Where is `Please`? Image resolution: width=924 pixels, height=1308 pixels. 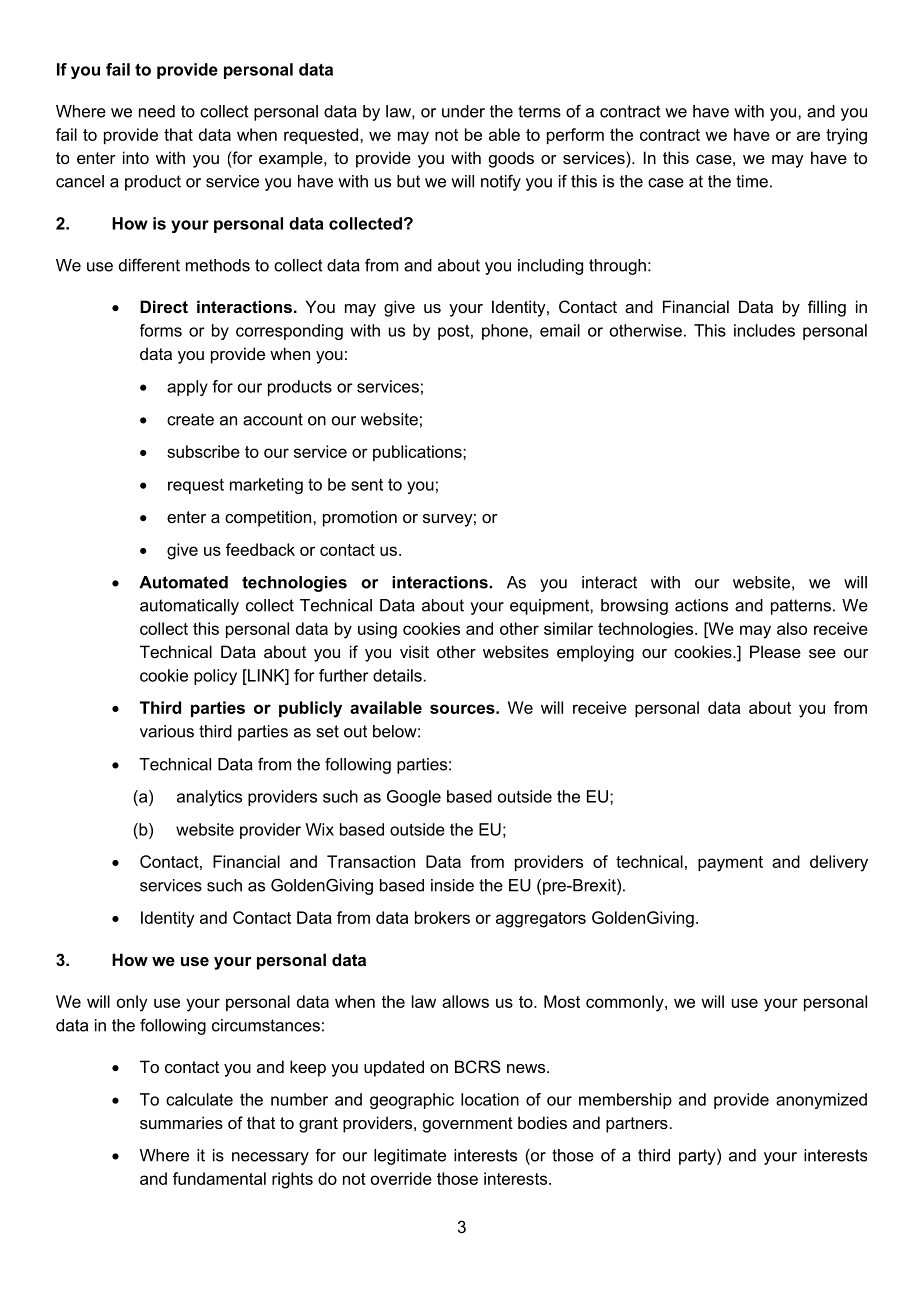
Please is located at coordinates (775, 651).
